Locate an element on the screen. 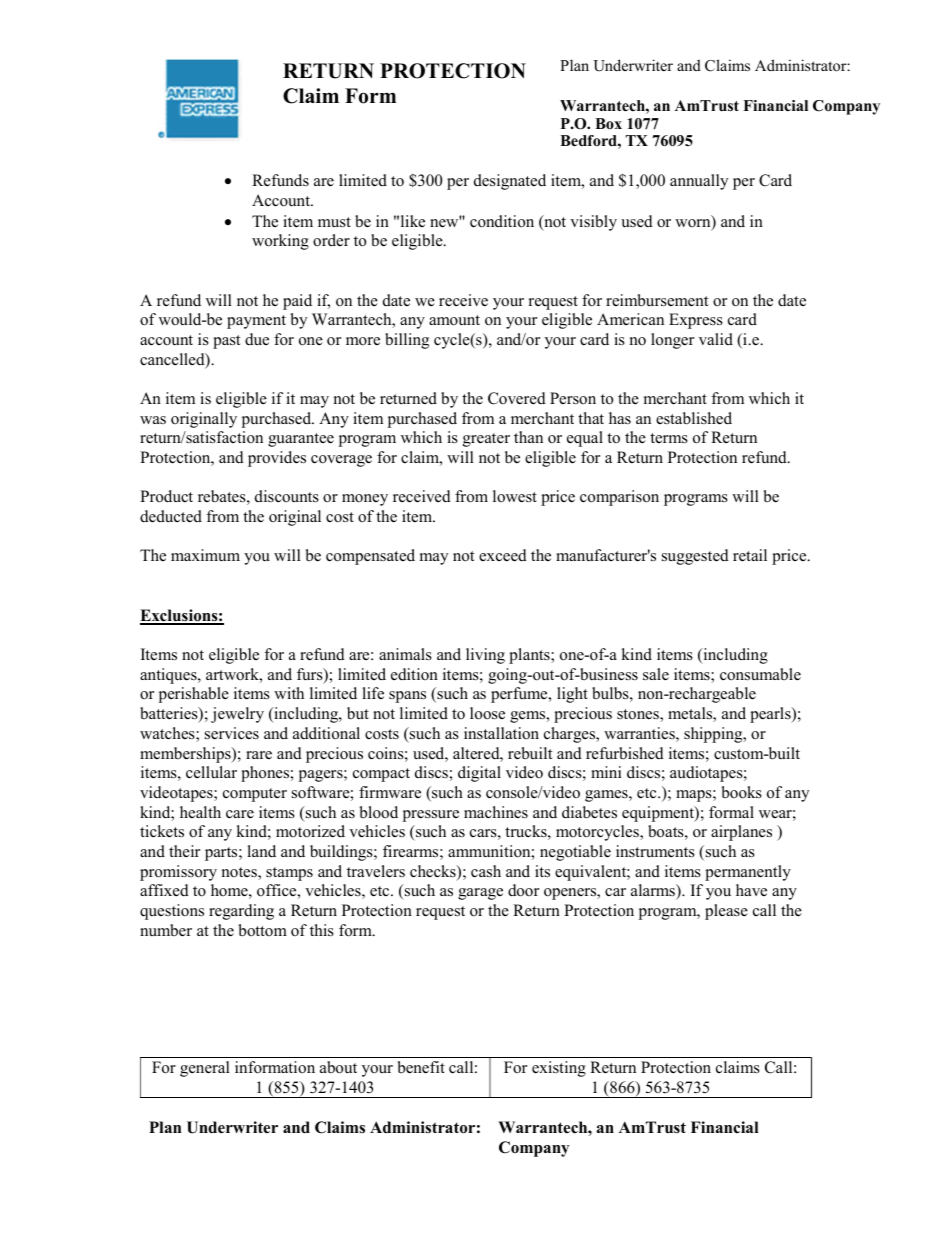 The width and height of the screenshot is (952, 1233). annually is located at coordinates (699, 182).
